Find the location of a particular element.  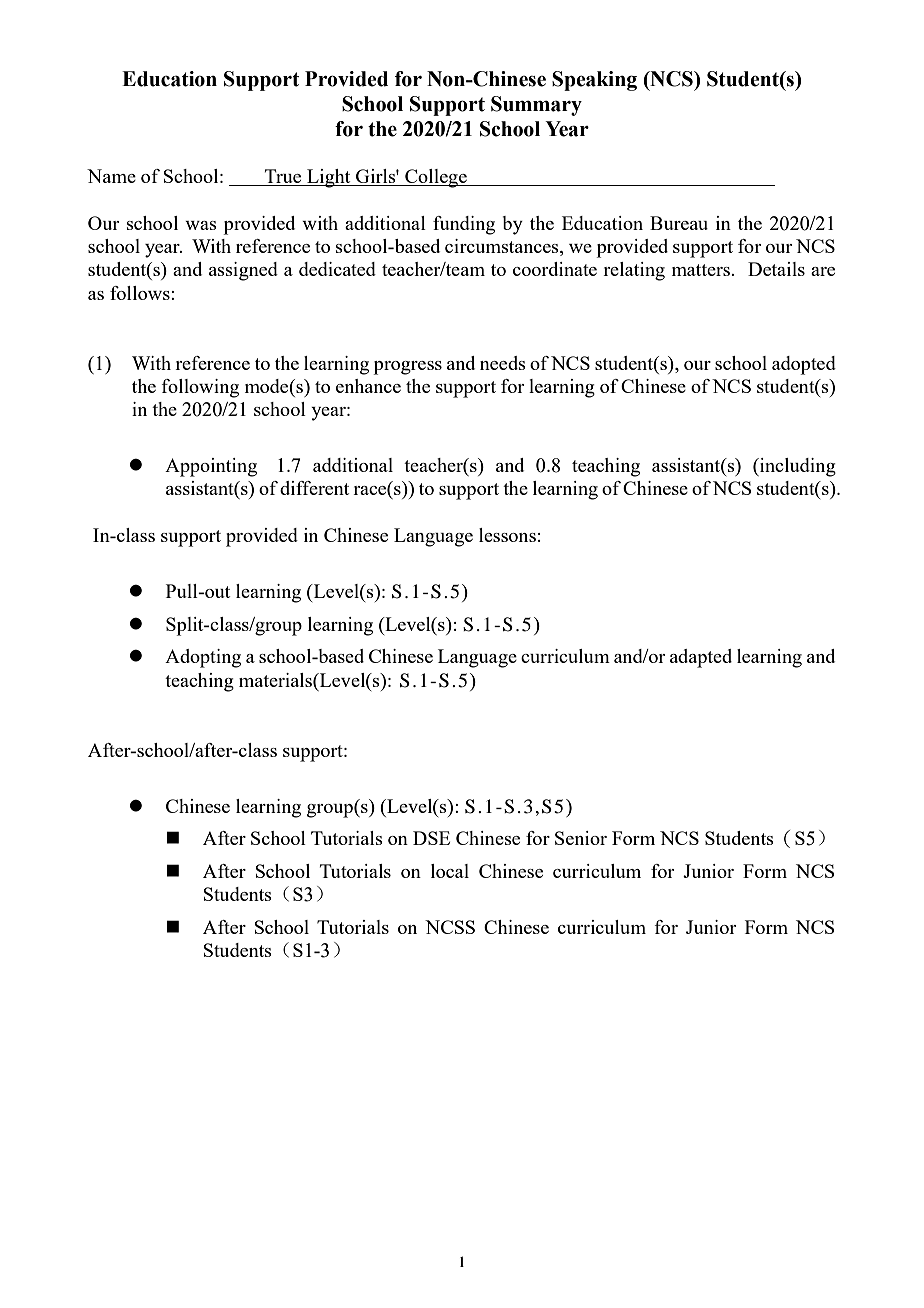

local is located at coordinates (450, 871).
